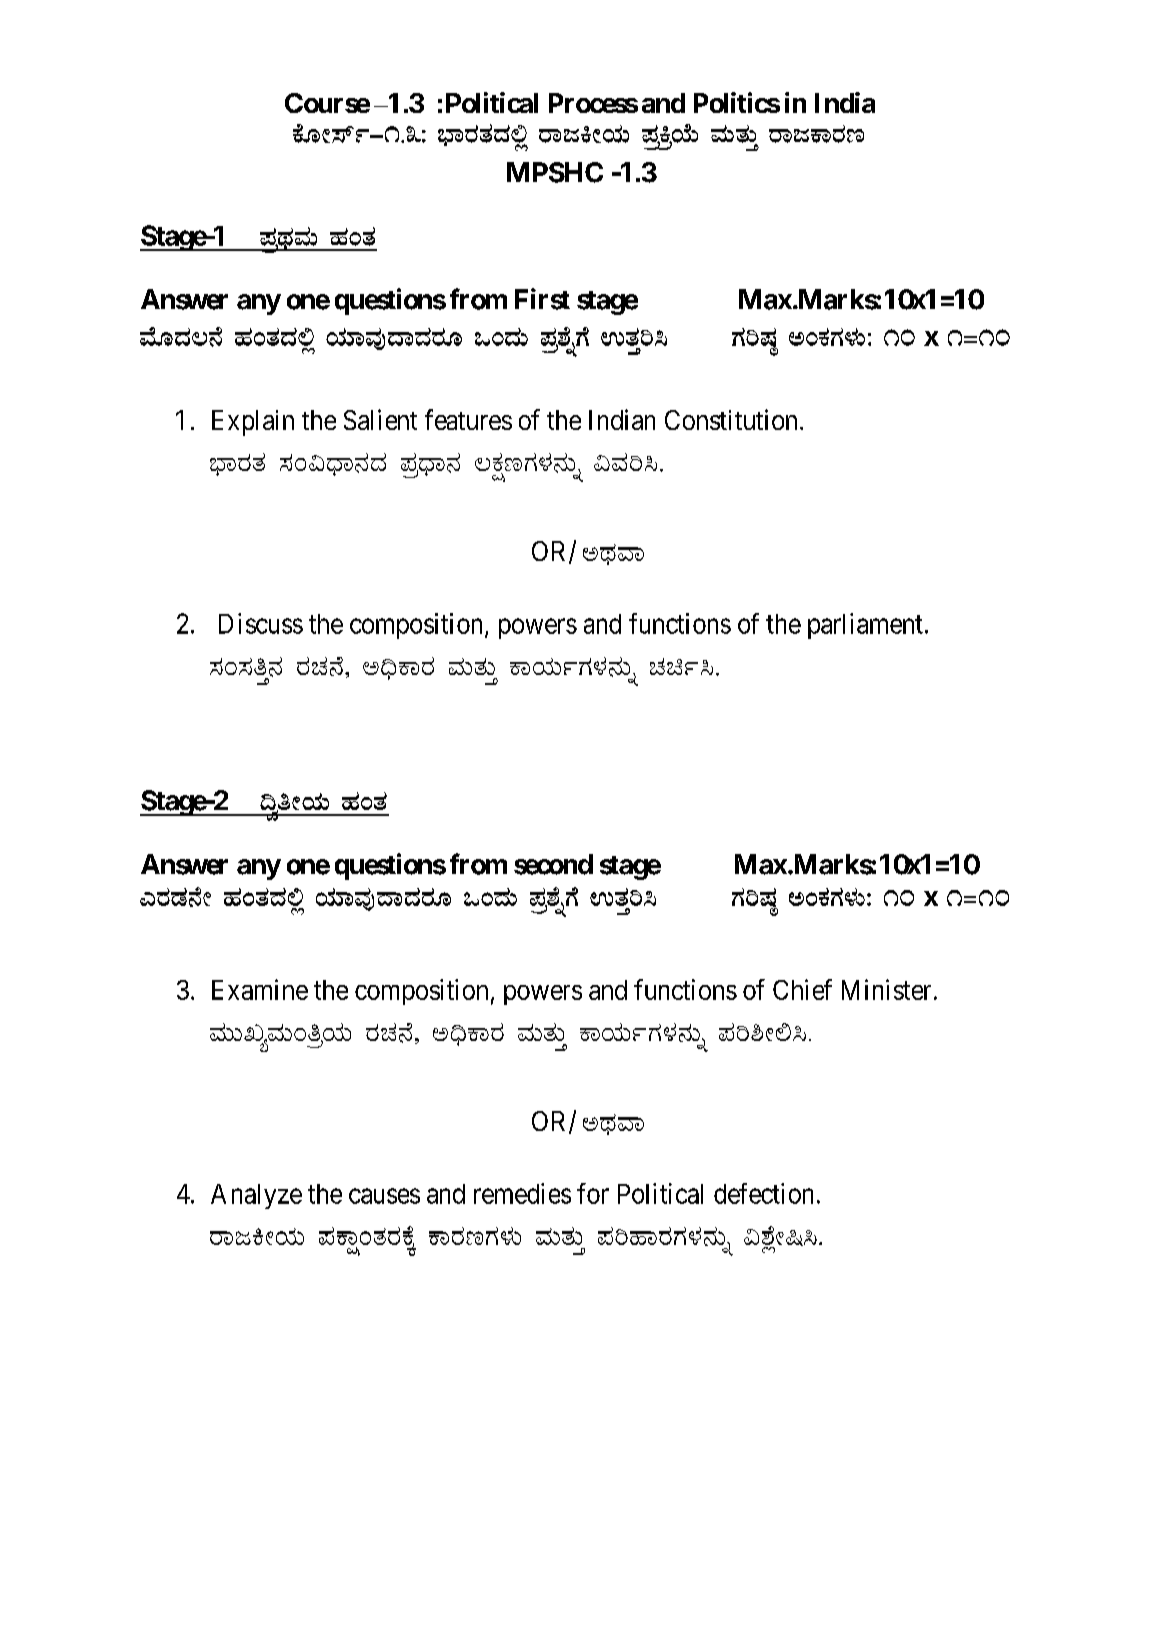 Image resolution: width=1159 pixels, height=1640 pixels. What do you see at coordinates (380, 419) in the document?
I see `Salient` at bounding box center [380, 419].
